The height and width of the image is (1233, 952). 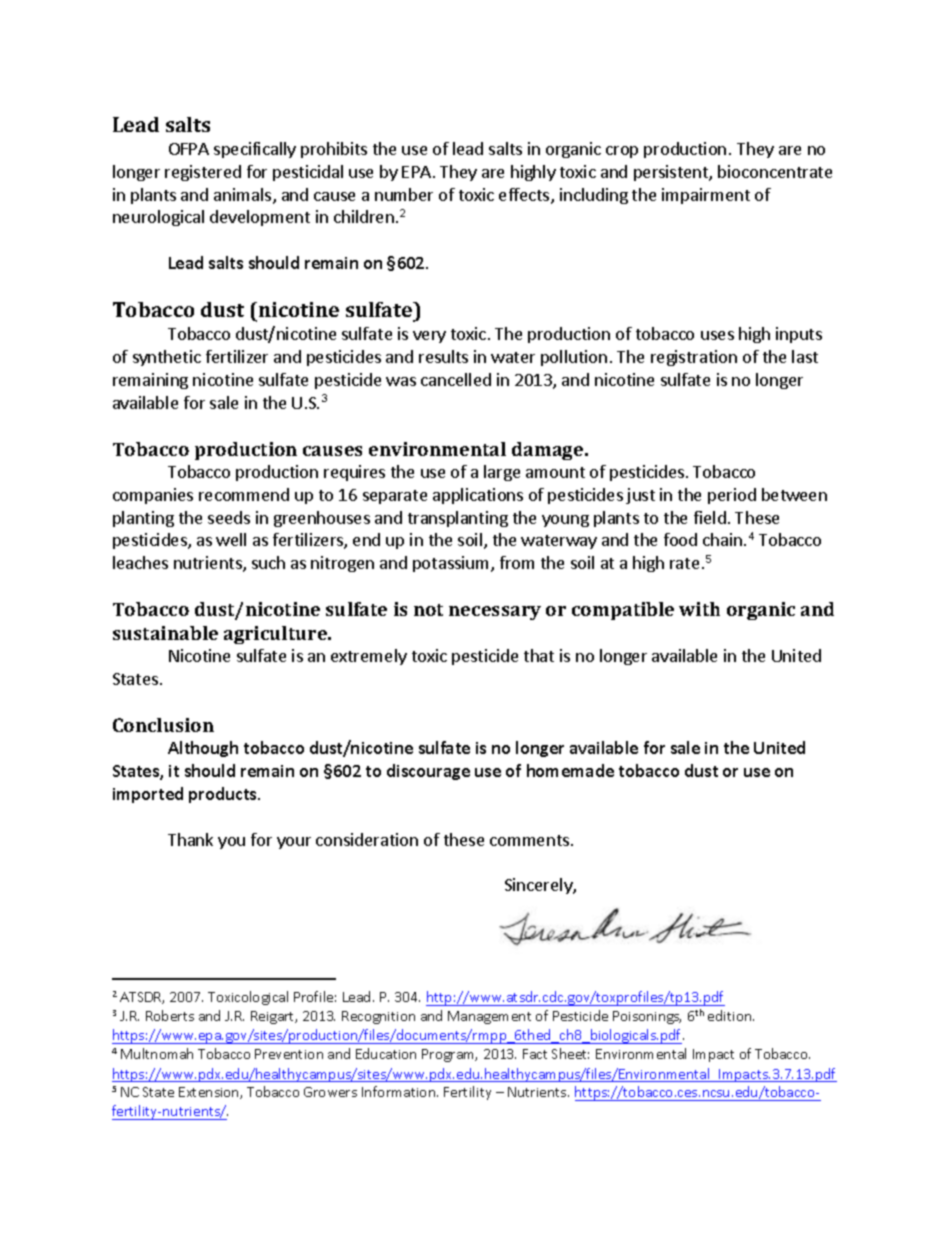 I want to click on discourage, so click(x=428, y=772).
